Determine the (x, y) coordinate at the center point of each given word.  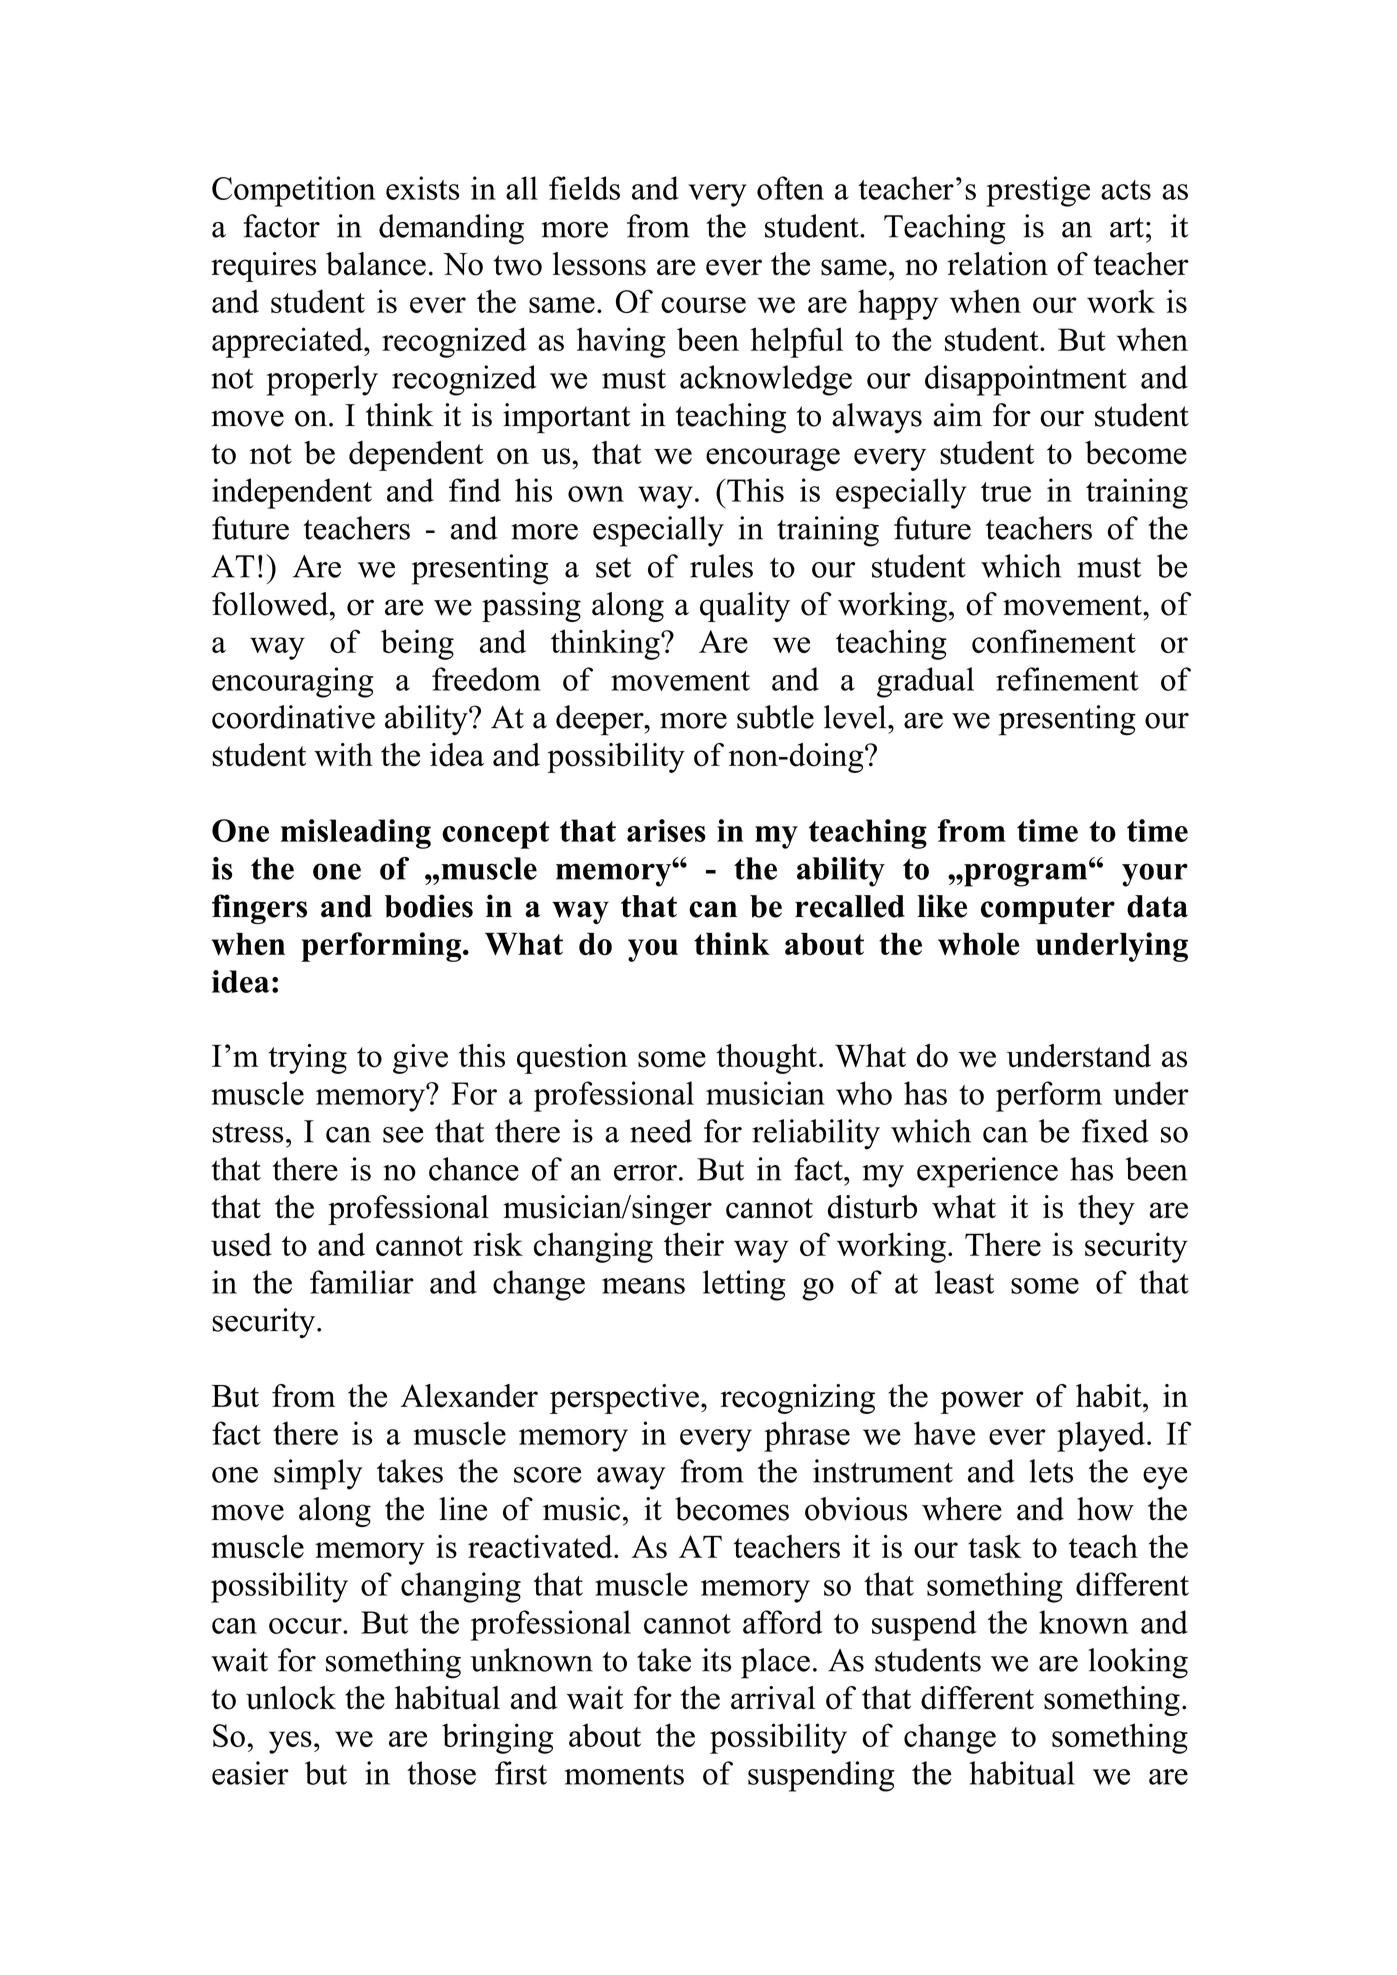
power (982, 1402)
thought (767, 1059)
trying (308, 1059)
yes (290, 1742)
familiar (362, 1282)
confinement (1054, 641)
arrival (773, 1698)
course (703, 305)
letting (744, 1285)
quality (745, 607)
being (417, 644)
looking (1138, 1663)
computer (1048, 910)
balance (376, 264)
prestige (1038, 191)
